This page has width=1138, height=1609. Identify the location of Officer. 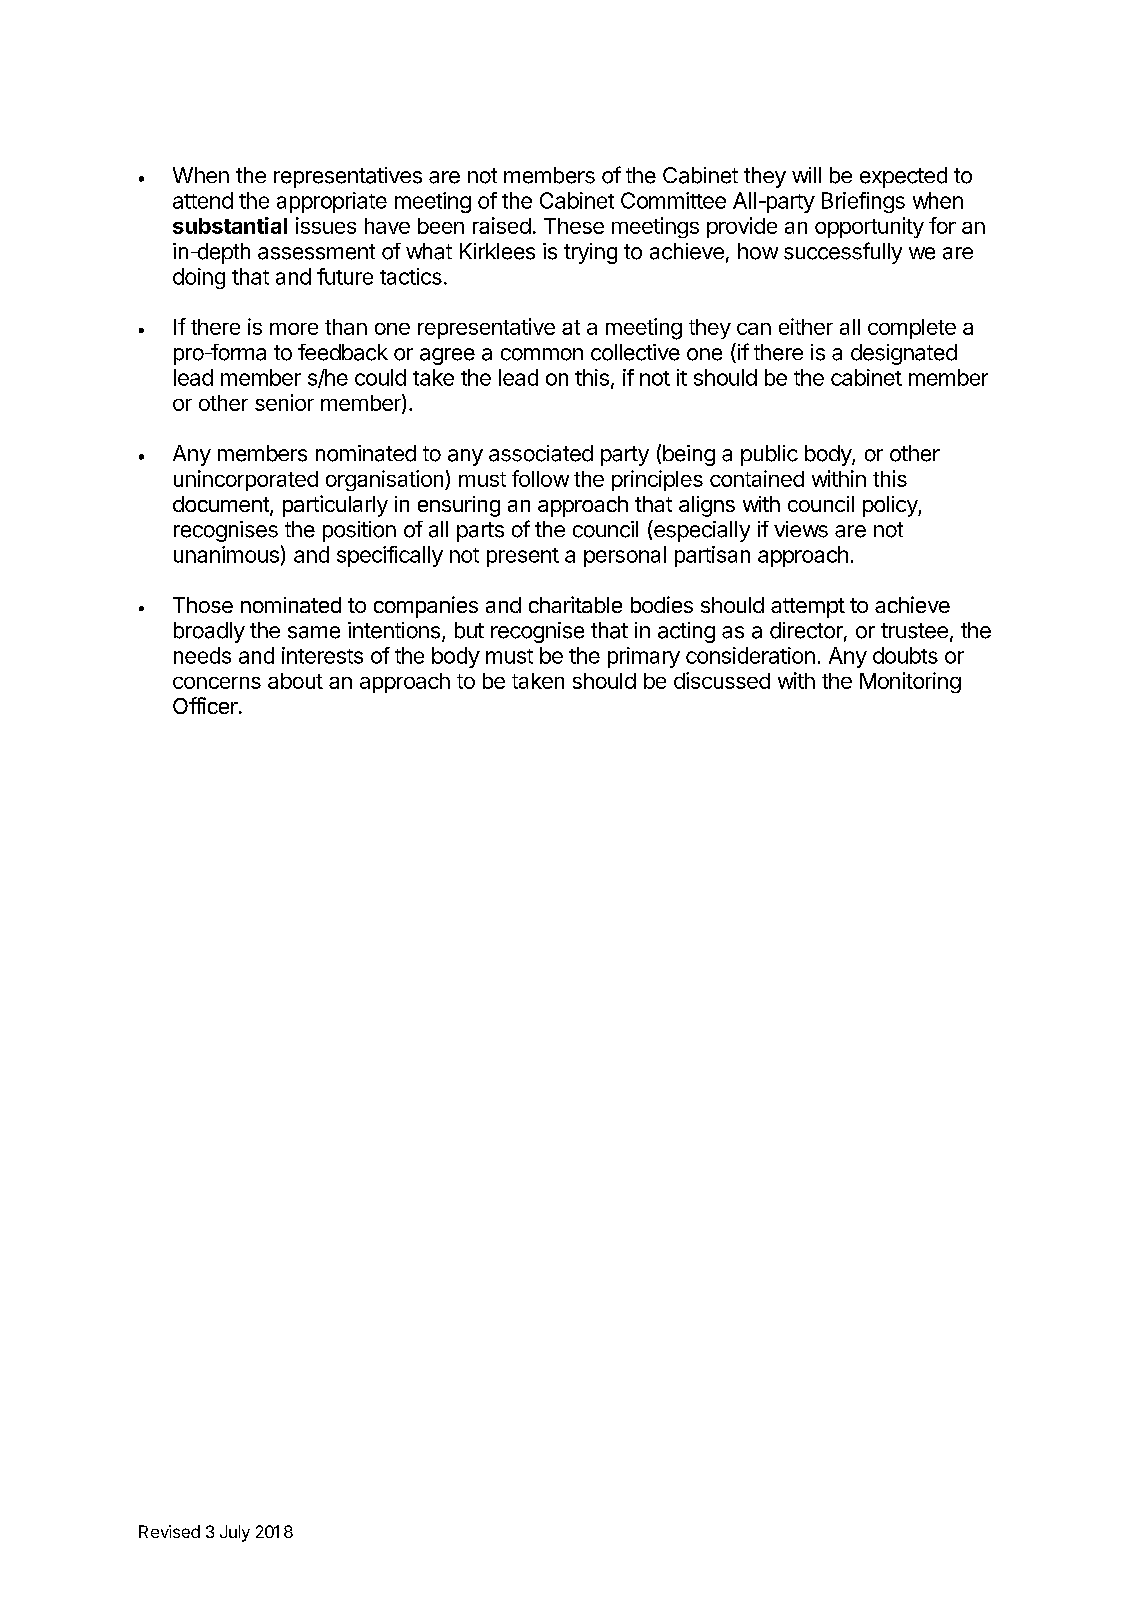
(205, 705).
